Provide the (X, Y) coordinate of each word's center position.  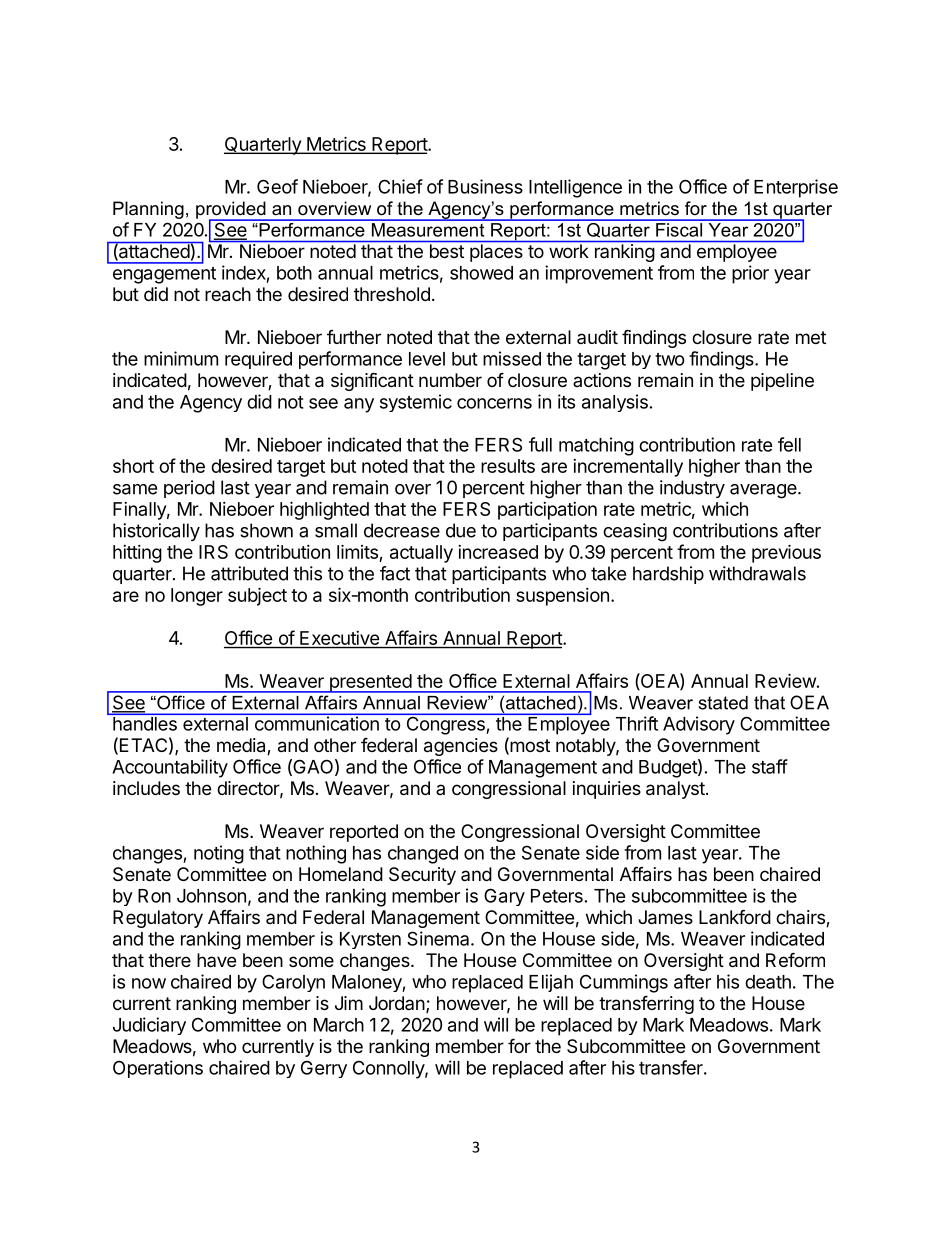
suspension (562, 597)
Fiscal (679, 228)
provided (232, 211)
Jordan (397, 1003)
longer (197, 597)
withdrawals (757, 573)
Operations (158, 1069)
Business (485, 186)
